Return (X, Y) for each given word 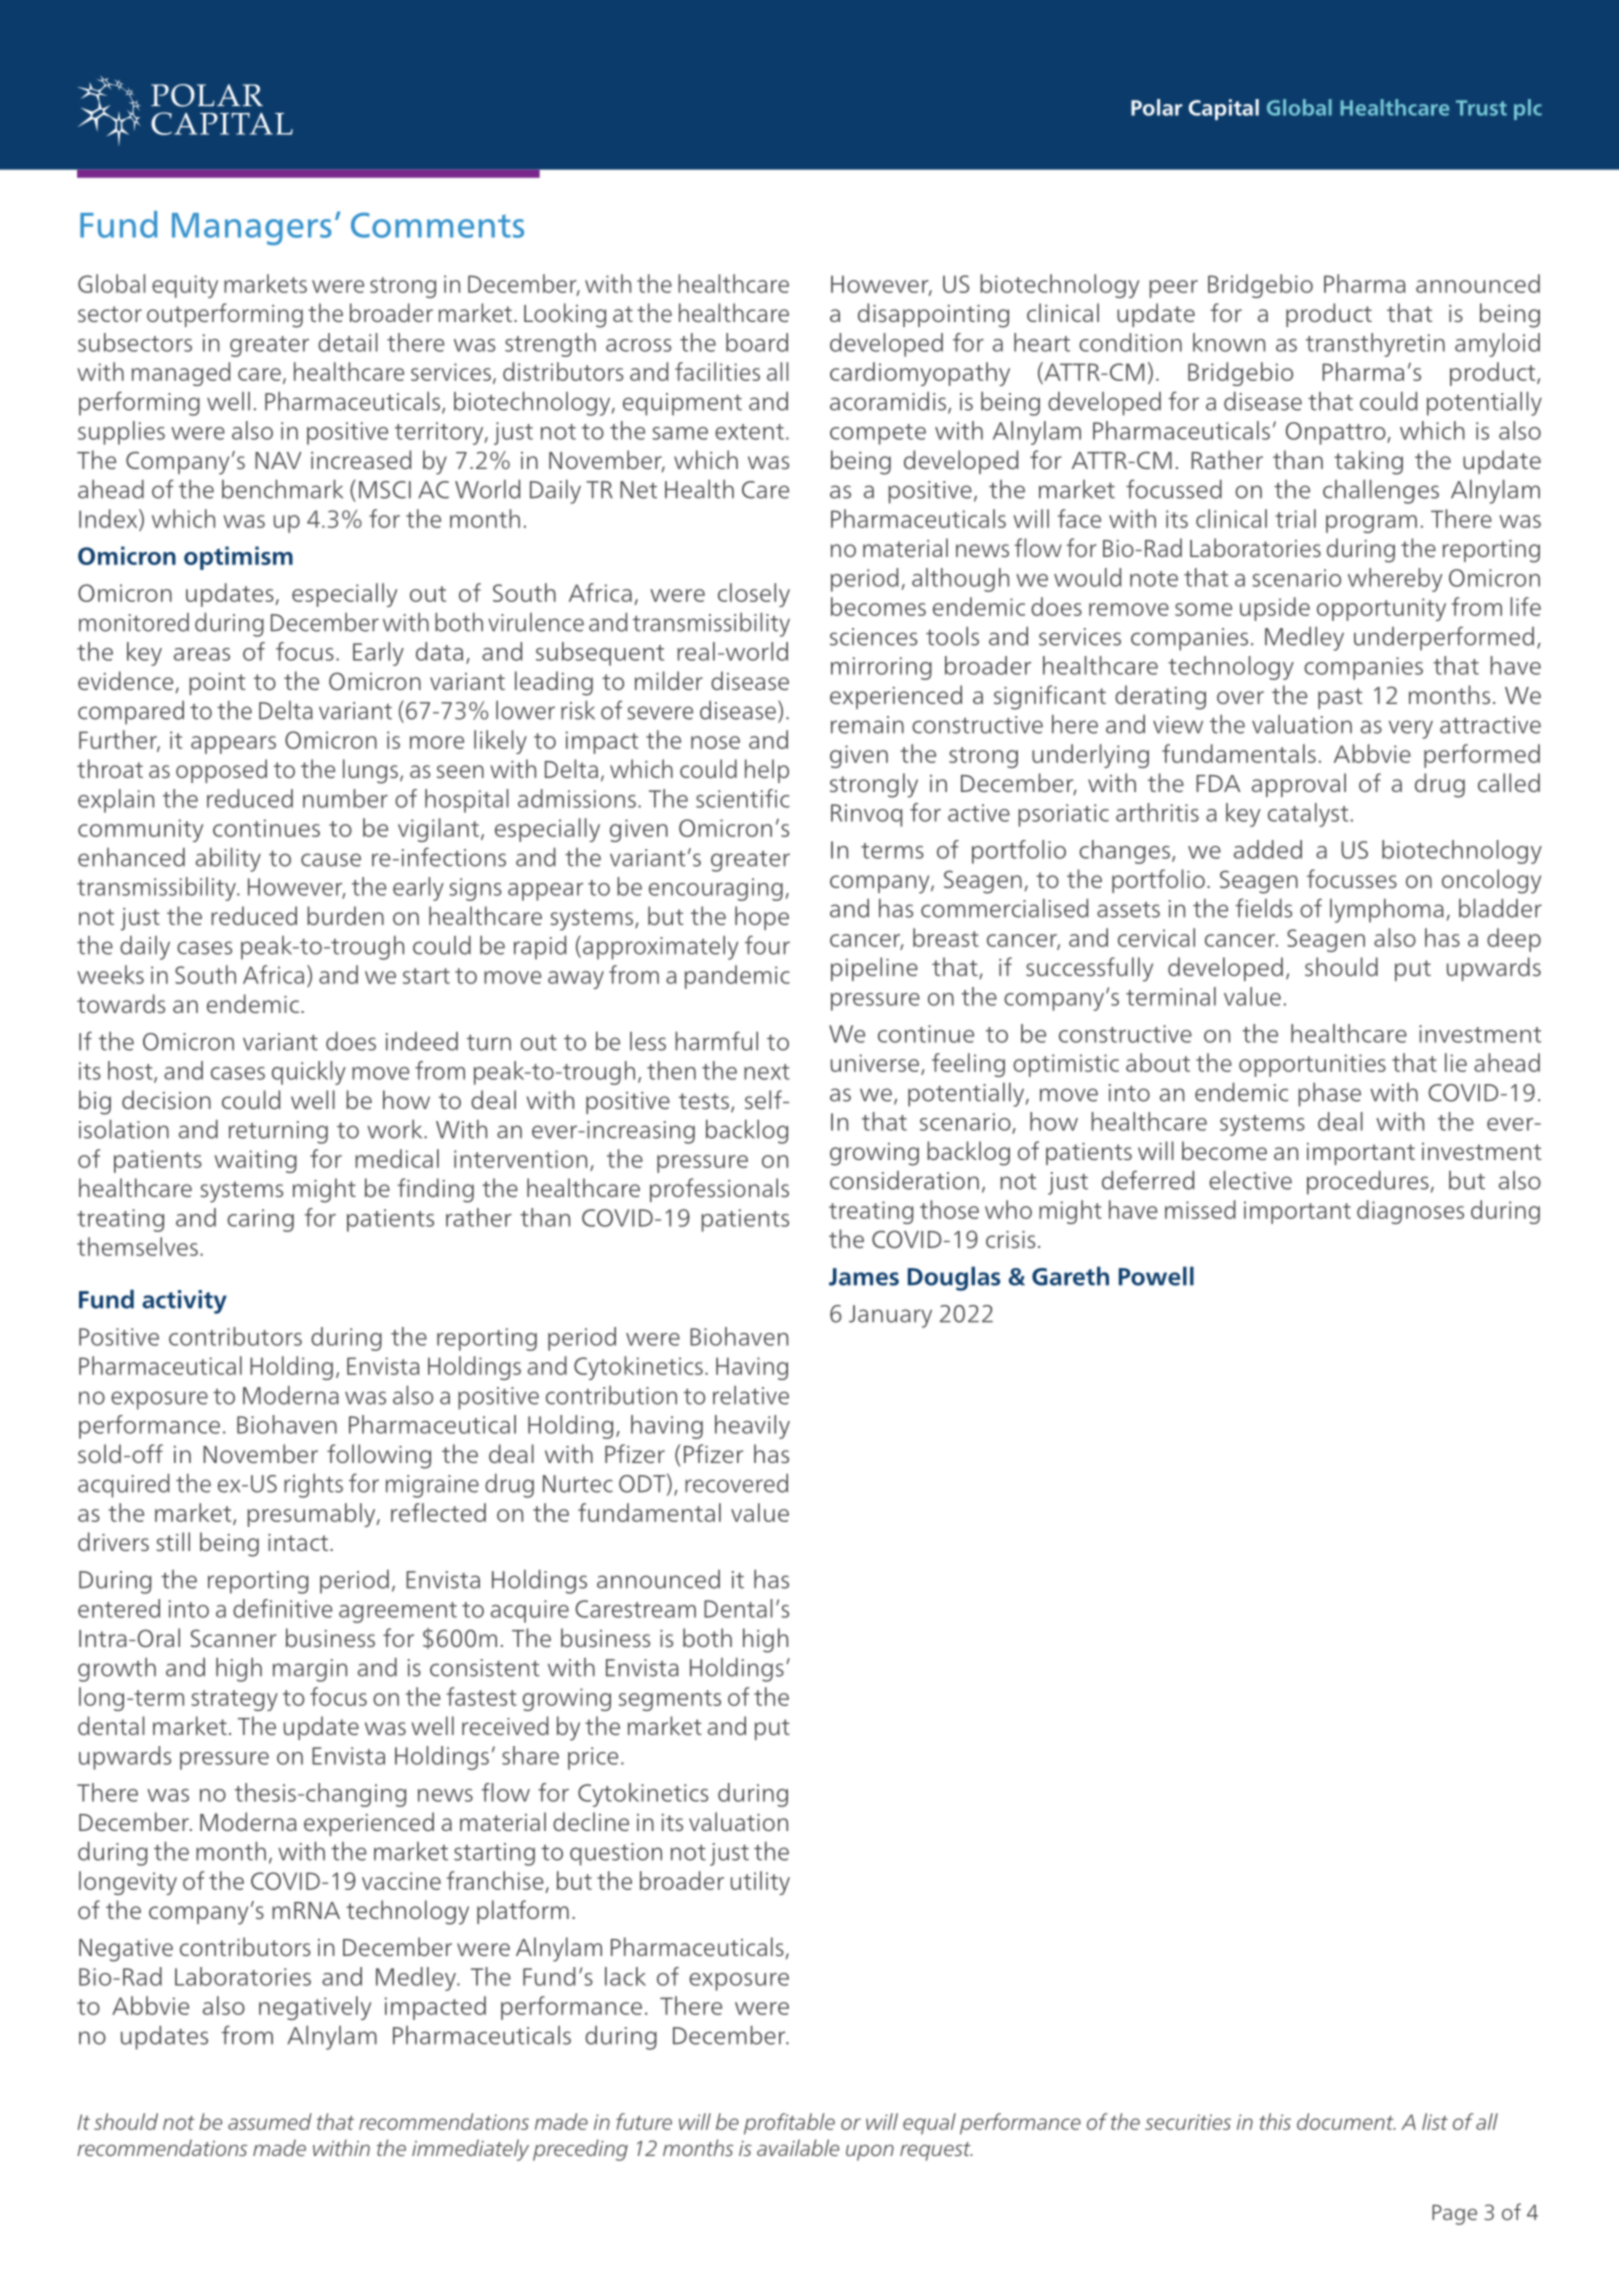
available (798, 2147)
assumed (270, 2121)
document (1346, 2121)
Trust (1481, 108)
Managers (252, 229)
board (757, 342)
